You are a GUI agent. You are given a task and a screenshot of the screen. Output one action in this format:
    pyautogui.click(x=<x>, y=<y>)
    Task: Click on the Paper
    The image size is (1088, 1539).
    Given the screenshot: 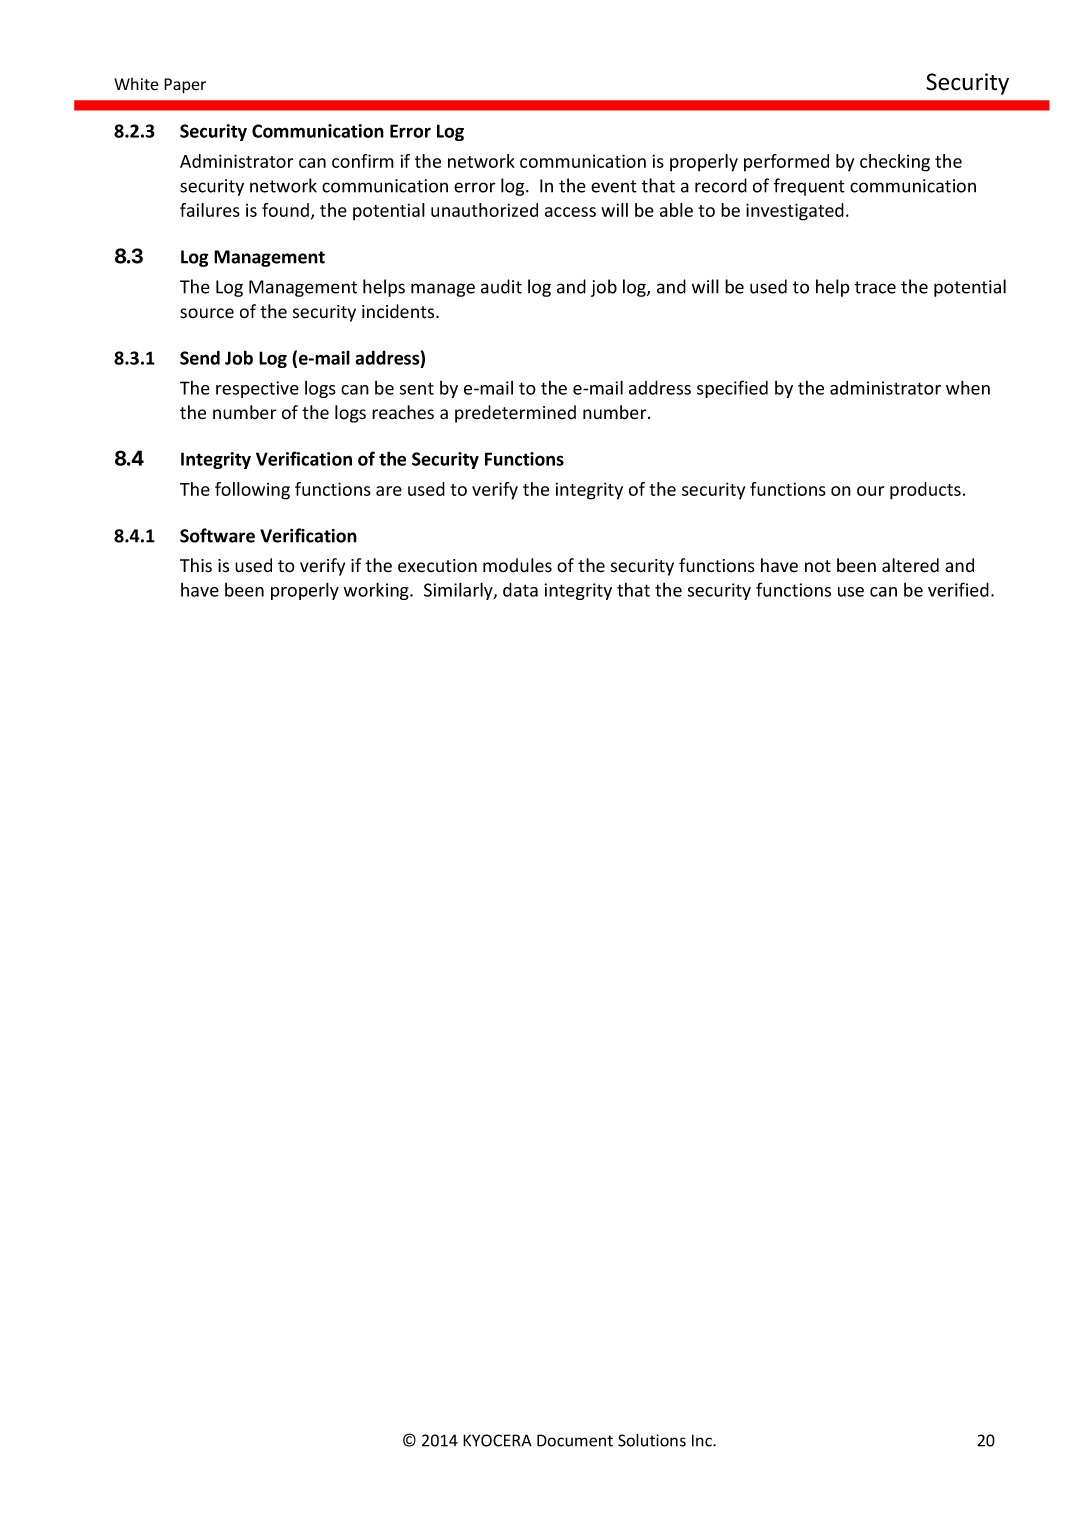 What is the action you would take?
    pyautogui.click(x=185, y=86)
